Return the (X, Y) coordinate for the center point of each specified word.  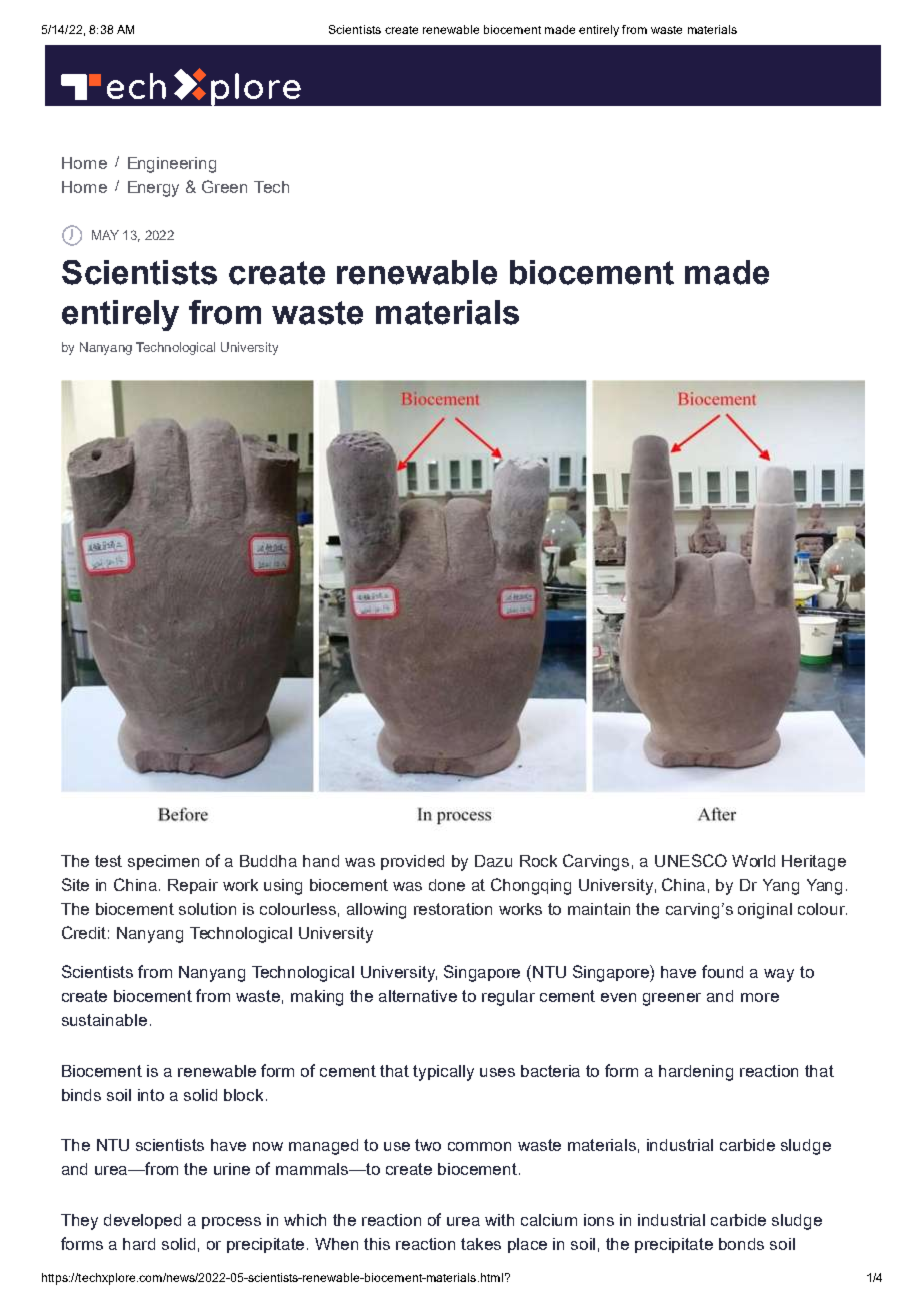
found (722, 971)
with (499, 1220)
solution (207, 909)
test (108, 861)
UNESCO (691, 860)
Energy (153, 189)
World (753, 861)
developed (142, 1221)
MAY (105, 235)
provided (412, 862)
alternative (418, 996)
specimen (163, 862)
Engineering (172, 165)
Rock (538, 861)
